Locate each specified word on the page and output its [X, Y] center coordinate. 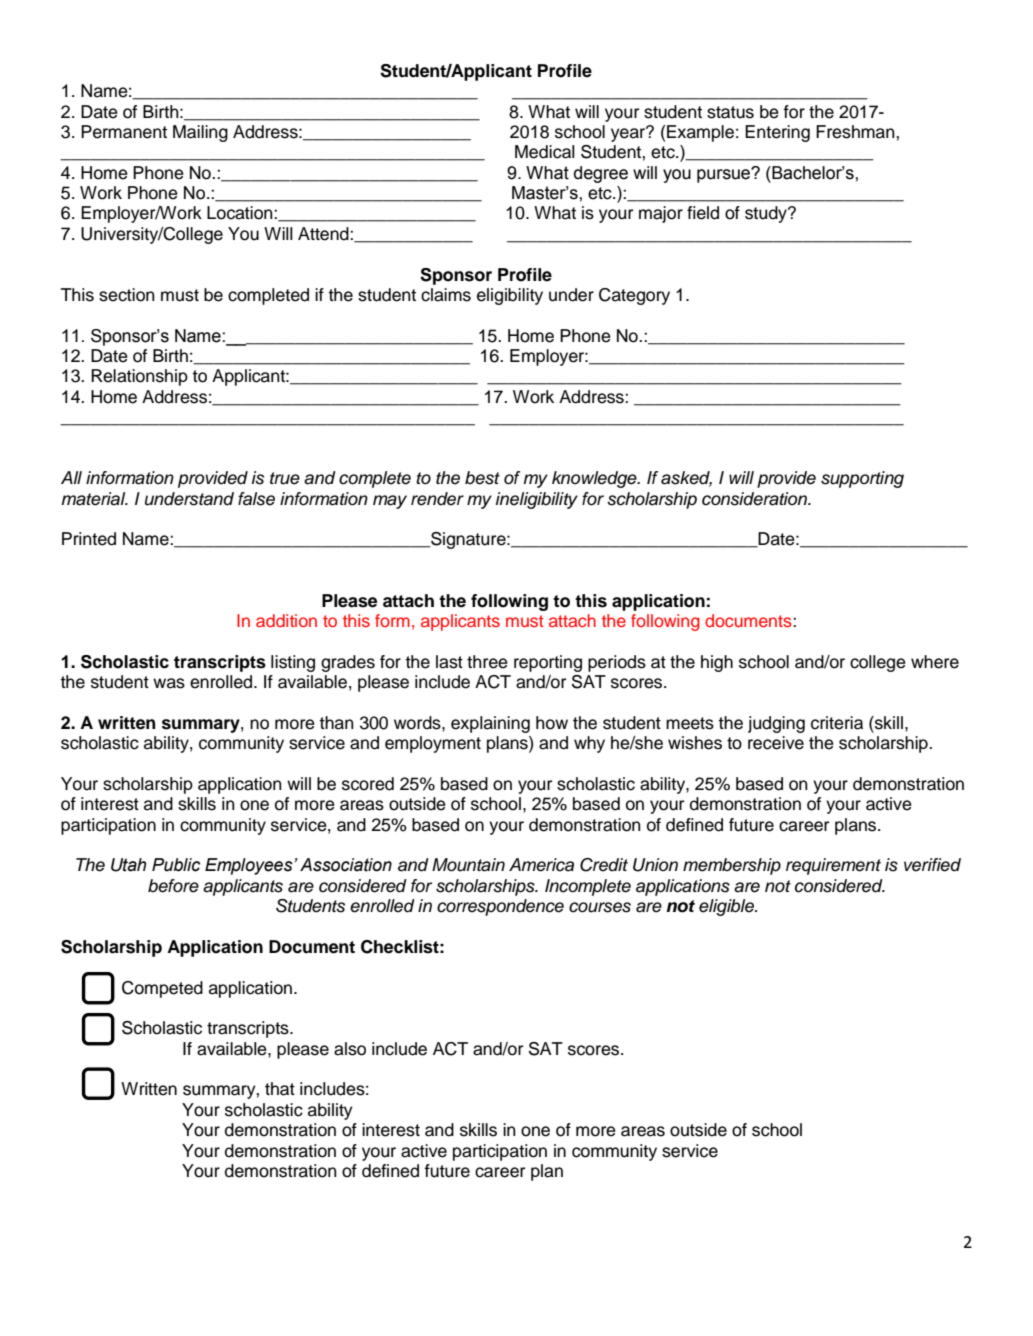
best [482, 478]
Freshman [856, 132]
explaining [490, 724]
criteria [837, 723]
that [280, 1089]
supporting [862, 479]
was [169, 683]
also [350, 1049]
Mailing [200, 133]
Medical [545, 152]
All [71, 477]
